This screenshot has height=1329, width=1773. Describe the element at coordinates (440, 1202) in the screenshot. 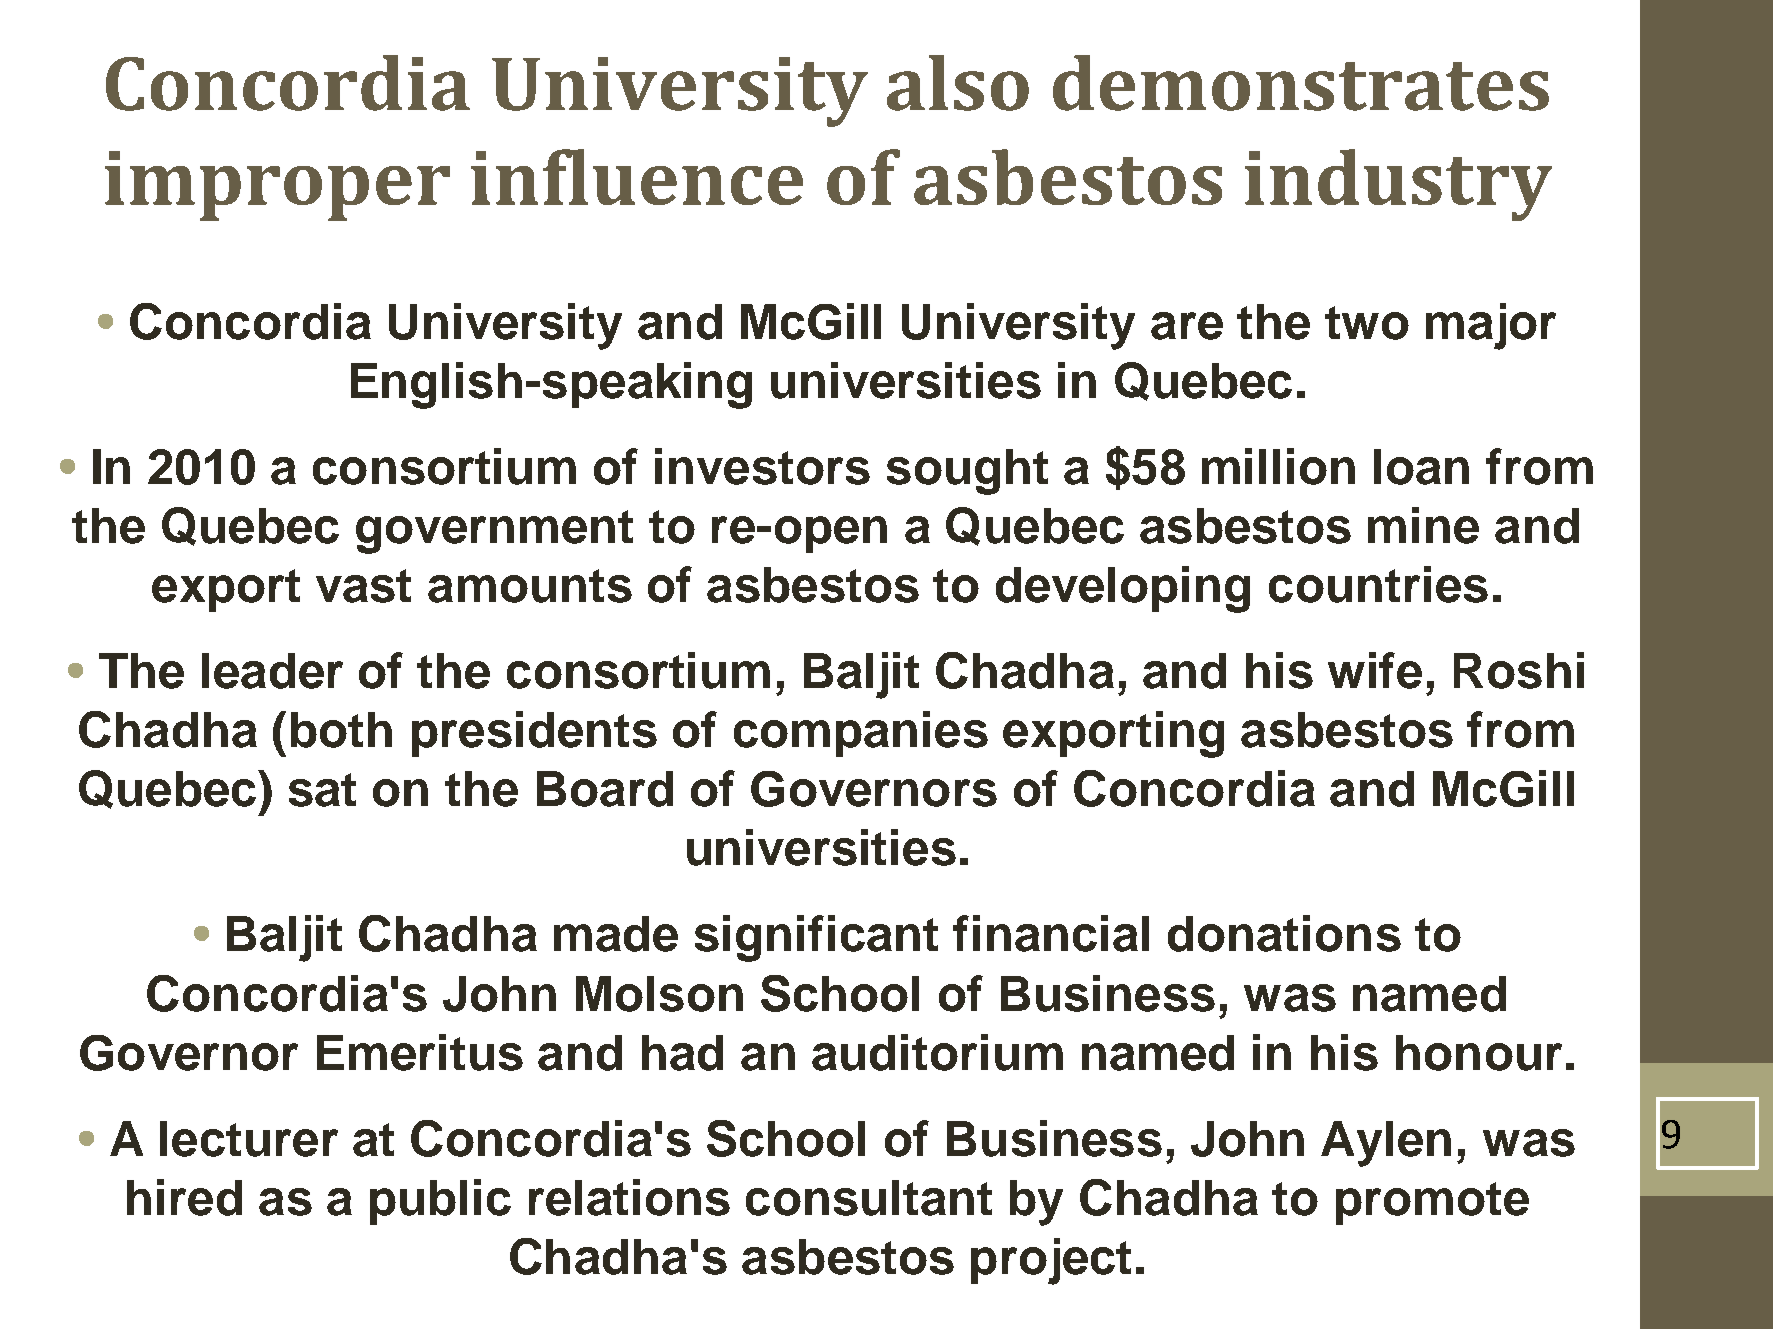

I see `public` at that location.
